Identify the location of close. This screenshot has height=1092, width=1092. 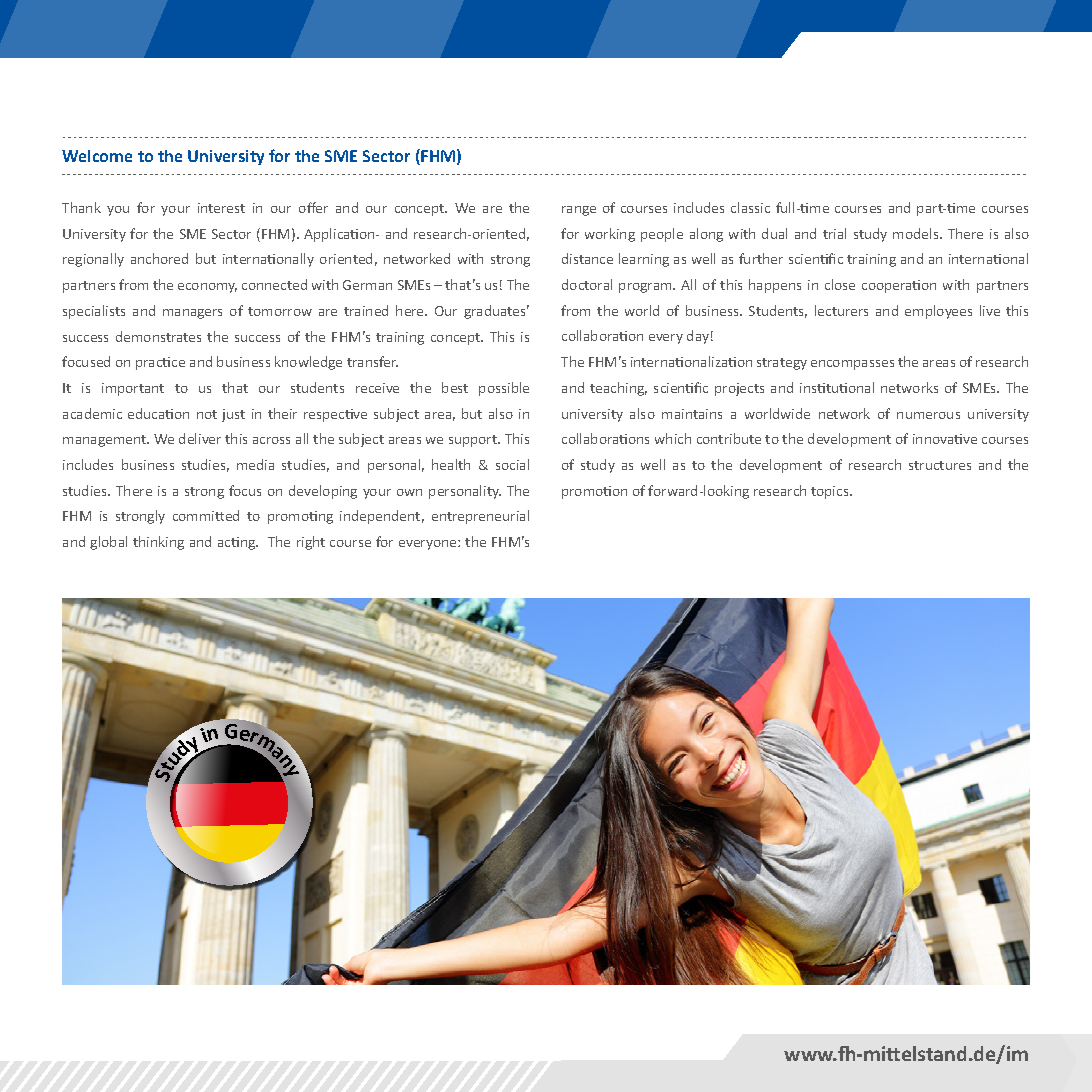
(840, 284).
